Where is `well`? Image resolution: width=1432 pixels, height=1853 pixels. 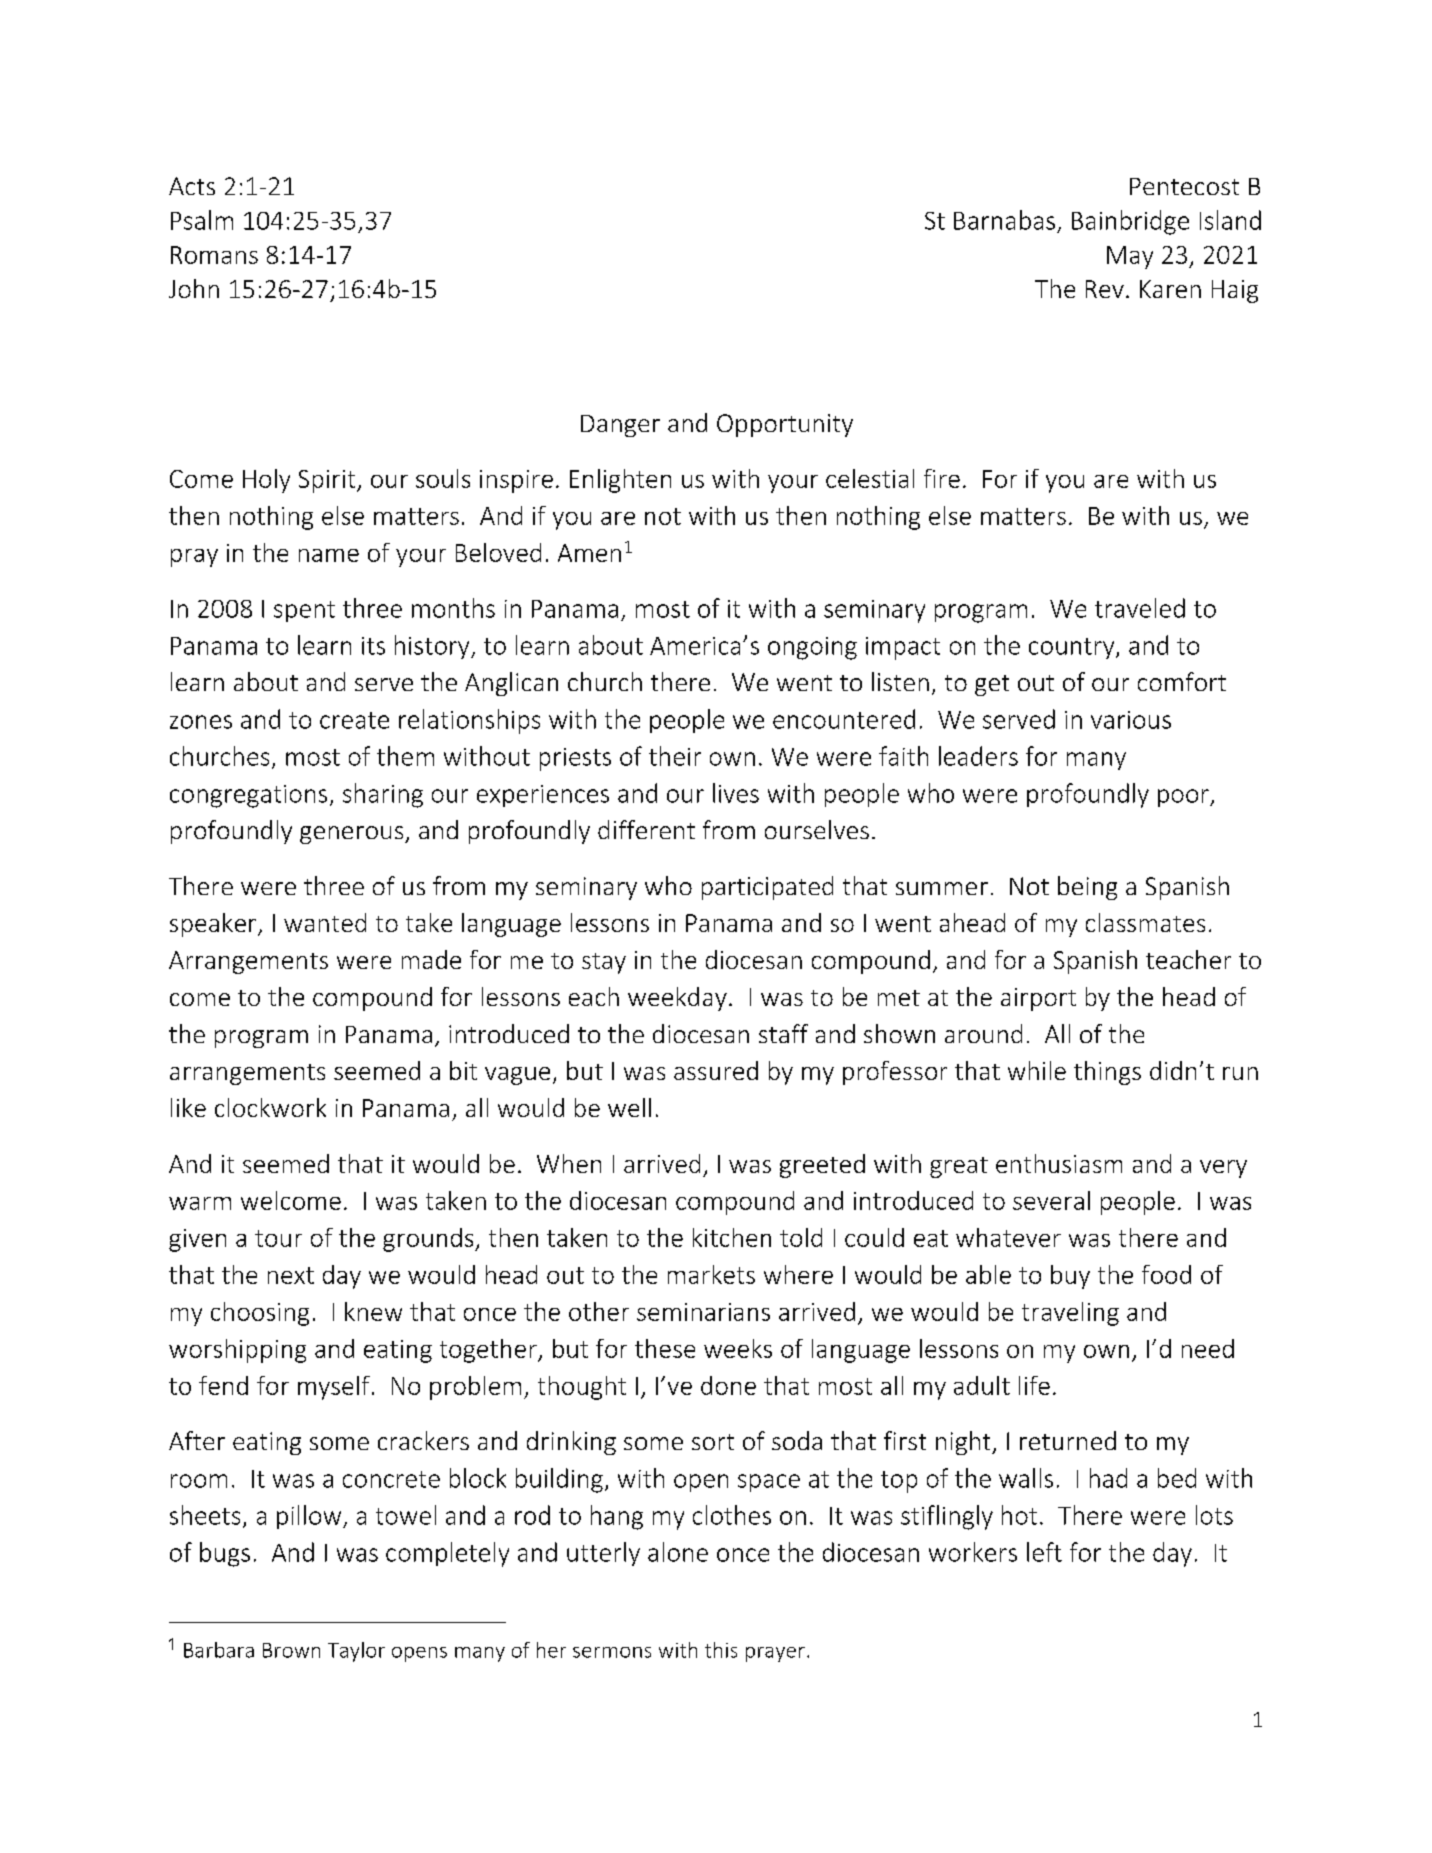
well is located at coordinates (629, 1107).
